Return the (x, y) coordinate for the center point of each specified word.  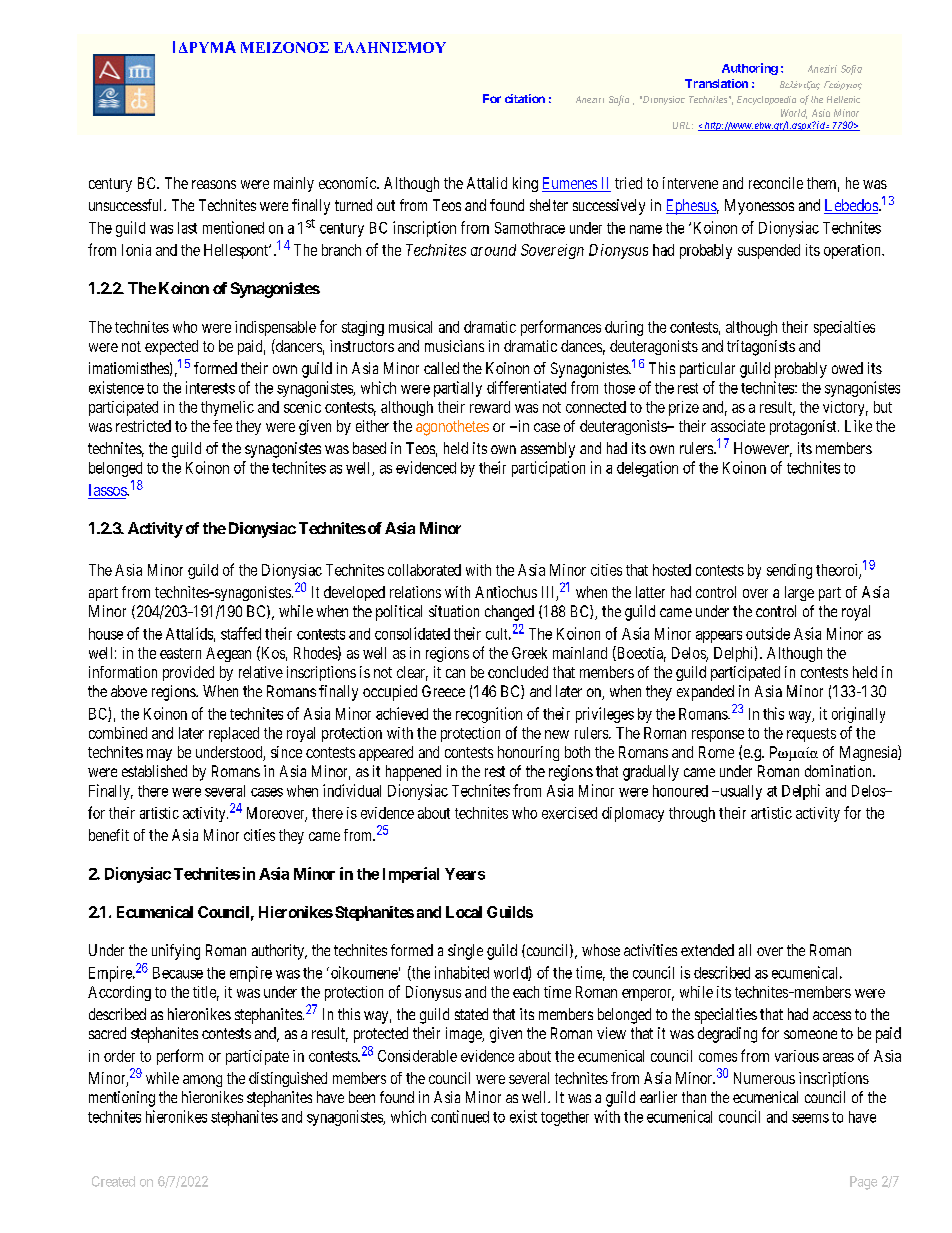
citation (525, 98)
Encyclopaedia (766, 100)
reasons (214, 184)
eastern (180, 653)
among (202, 1081)
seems (810, 1118)
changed (509, 613)
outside (768, 633)
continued (460, 1116)
